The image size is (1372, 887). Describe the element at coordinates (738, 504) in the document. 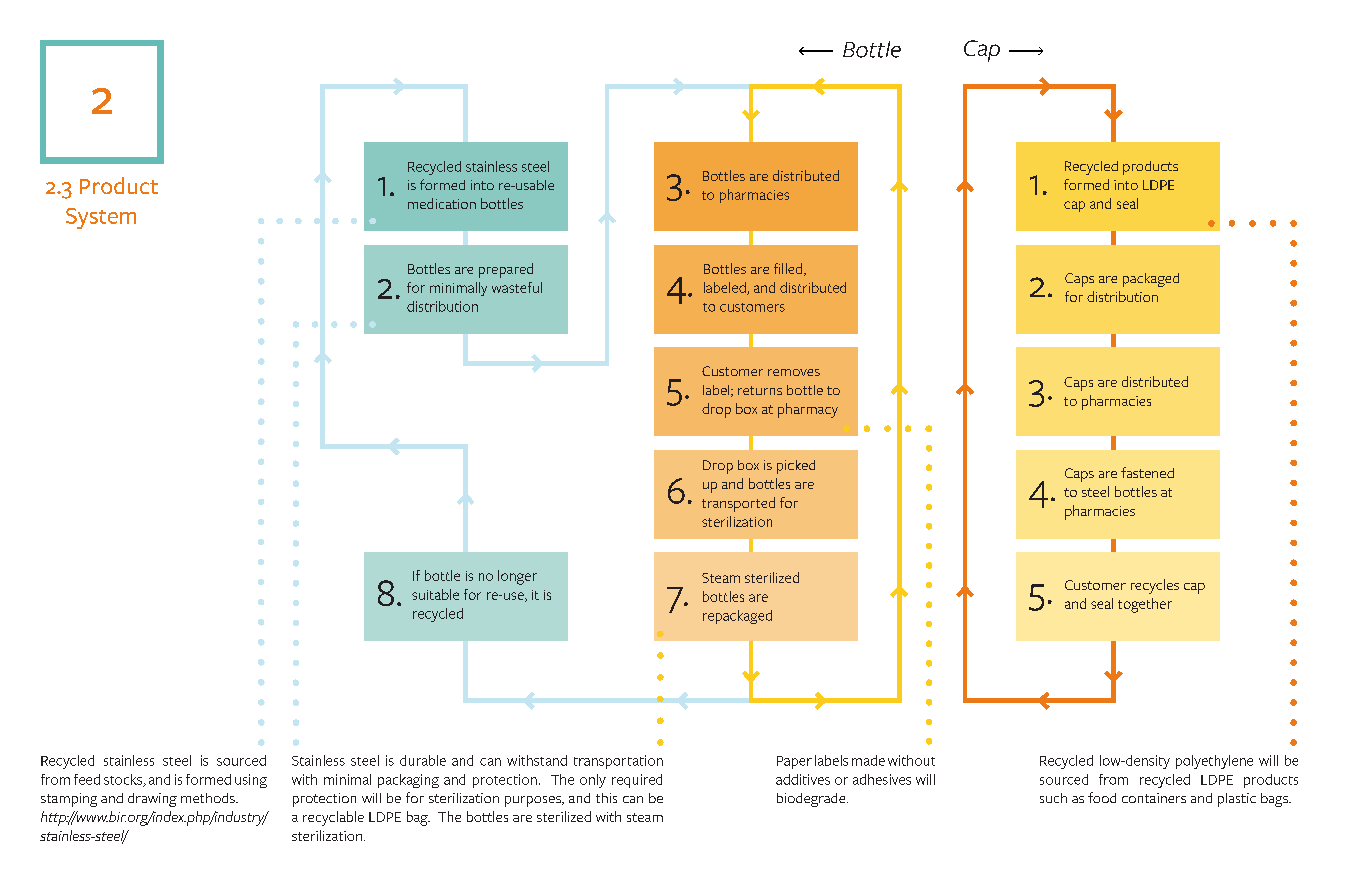

I see `transported` at that location.
